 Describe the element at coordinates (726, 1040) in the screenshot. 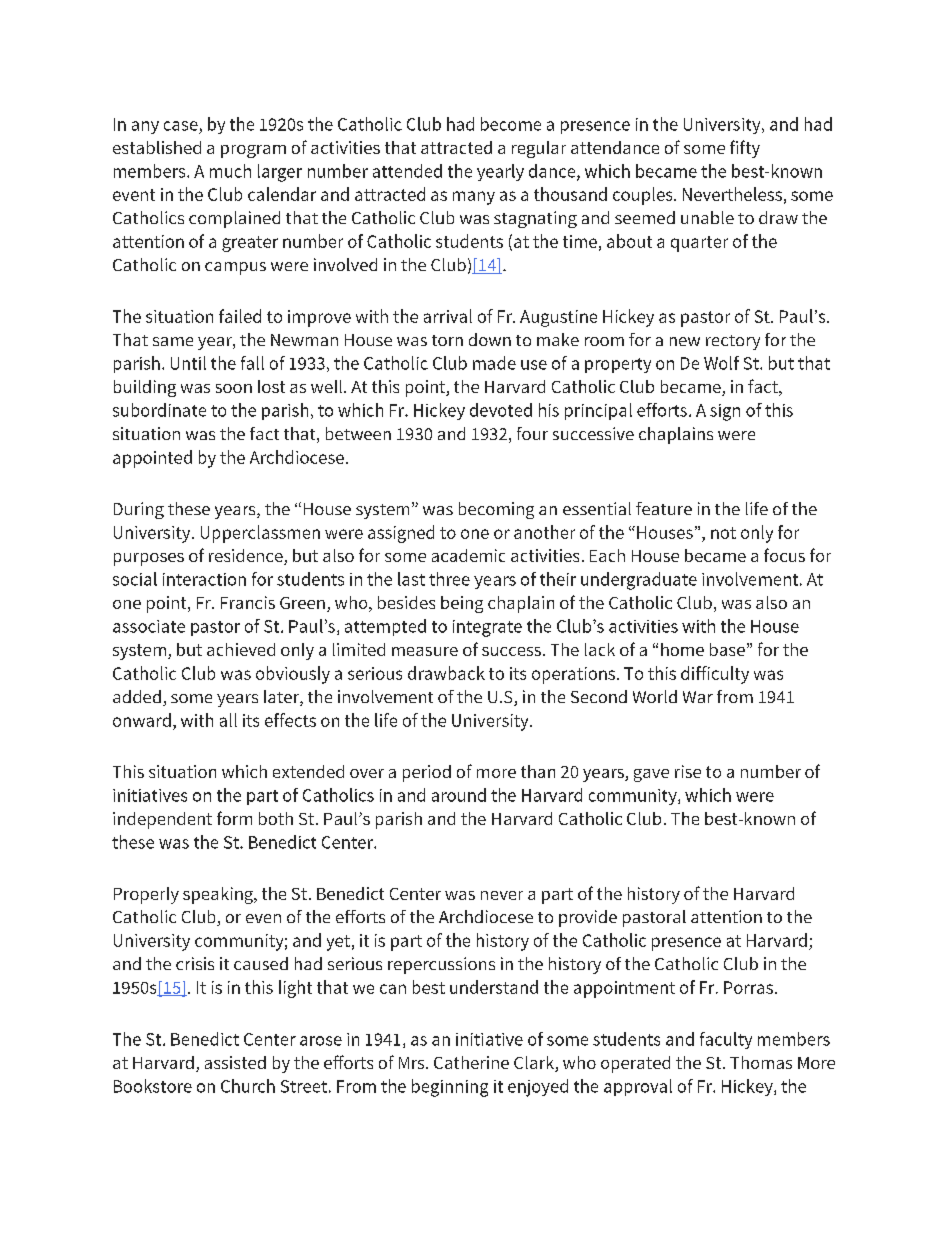

I see `faculty` at that location.
